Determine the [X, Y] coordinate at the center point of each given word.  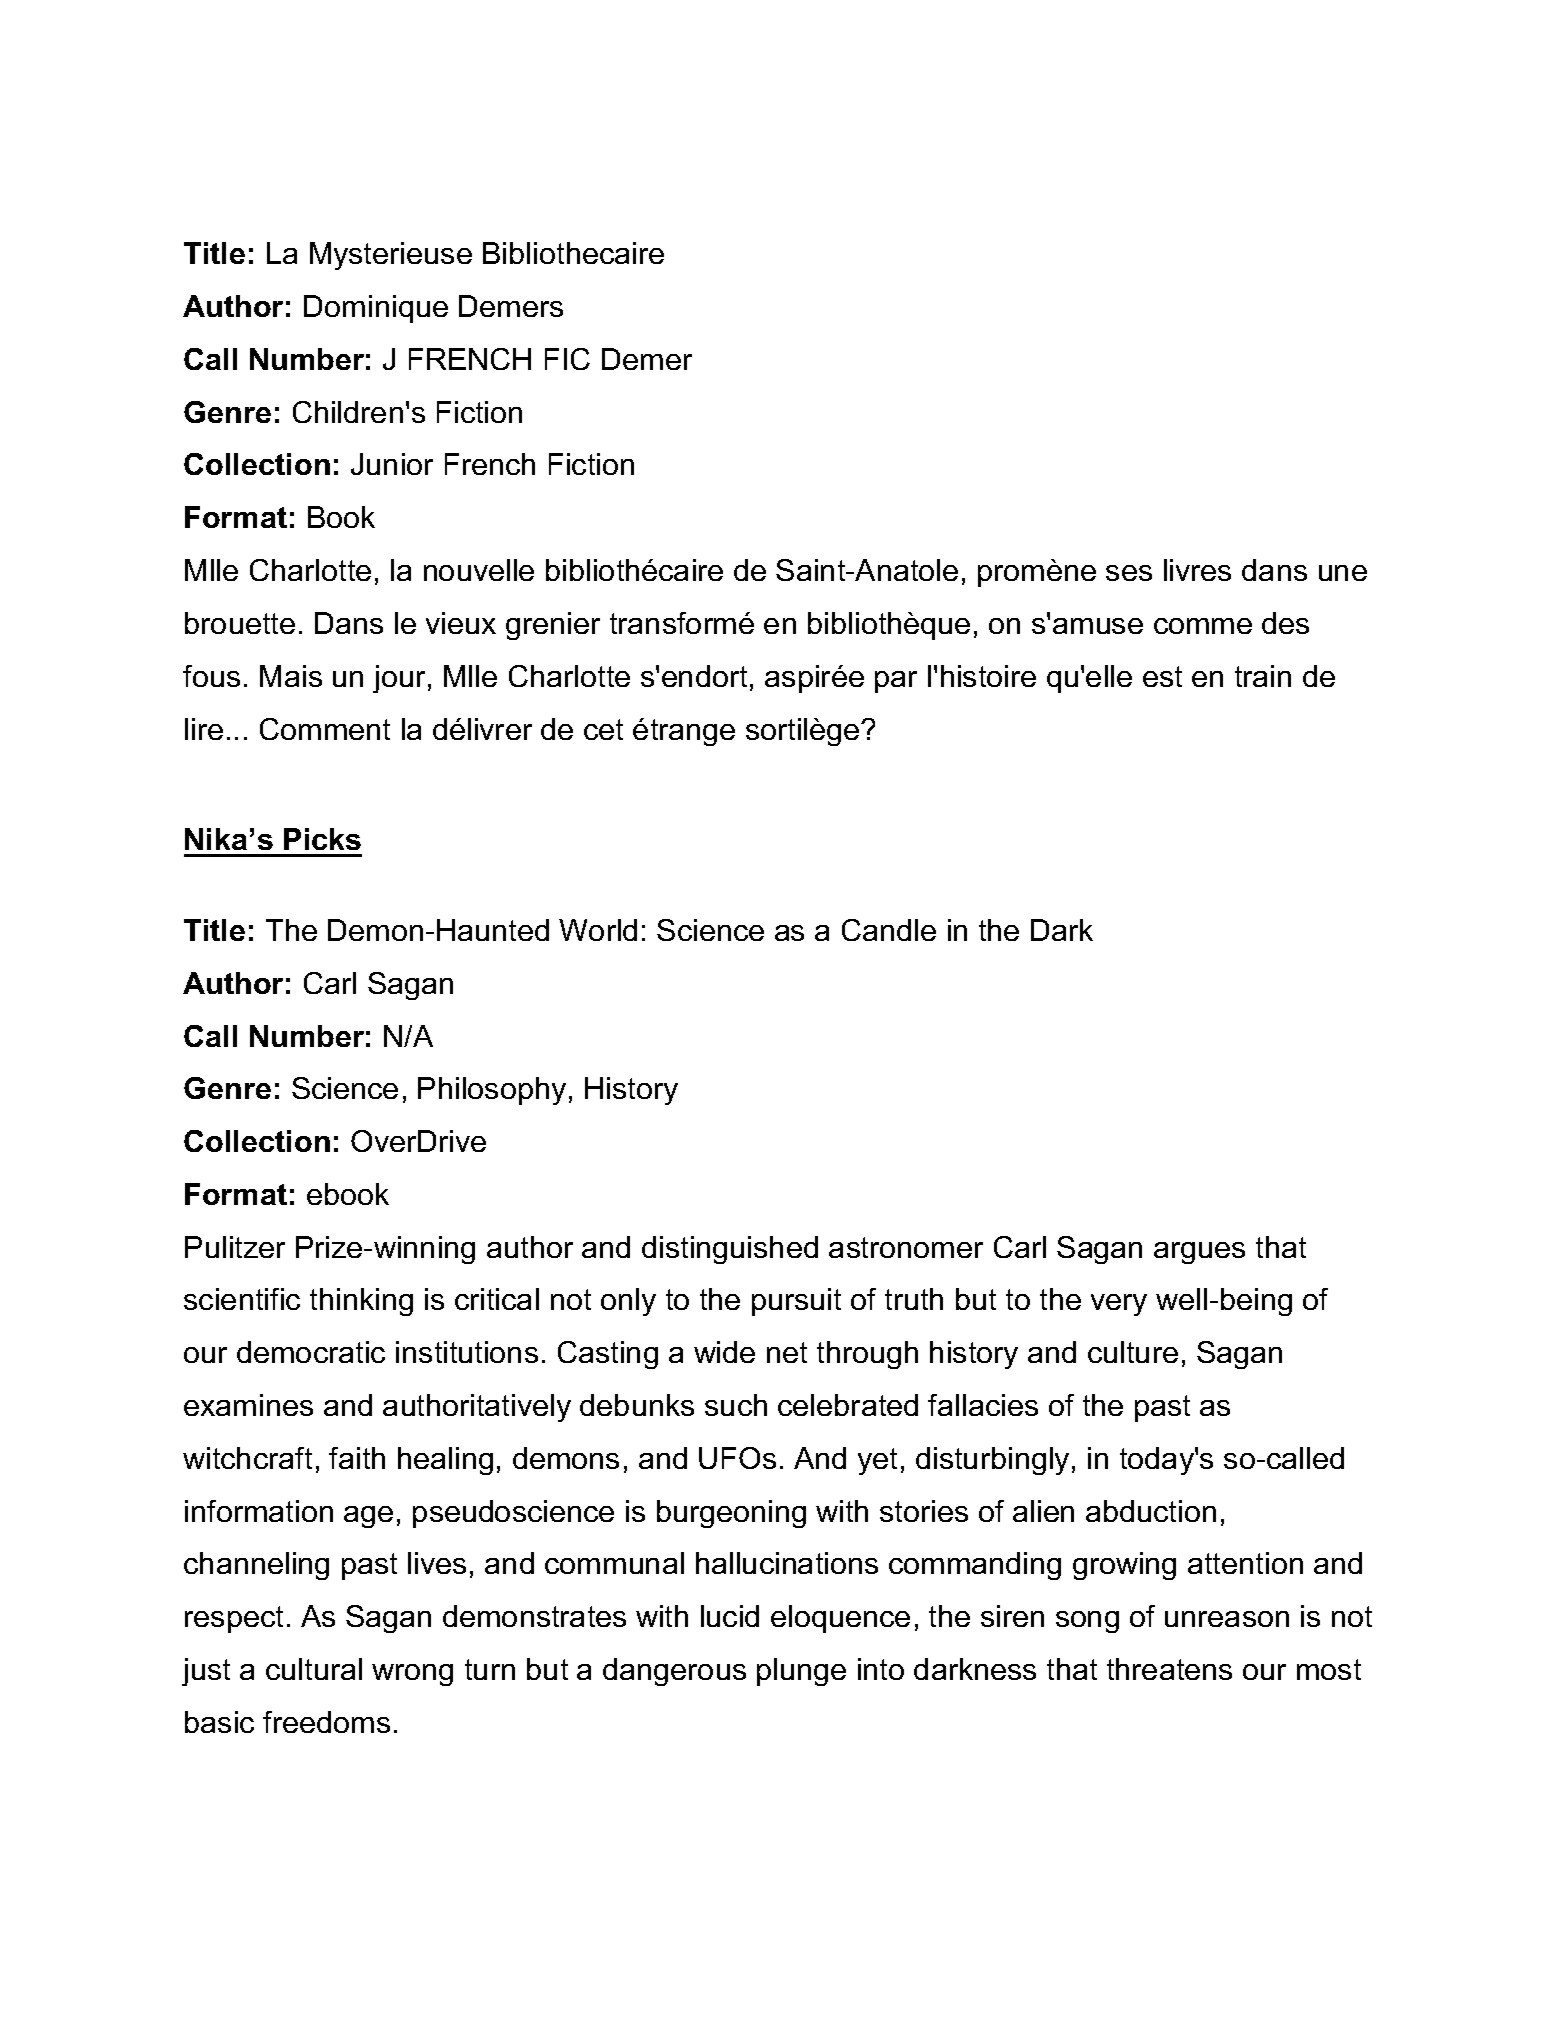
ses [1129, 573]
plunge [801, 1672]
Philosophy [492, 1091]
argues [1199, 1253]
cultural [314, 1669]
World [598, 930]
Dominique [376, 309]
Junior [392, 464]
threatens [1169, 1669]
